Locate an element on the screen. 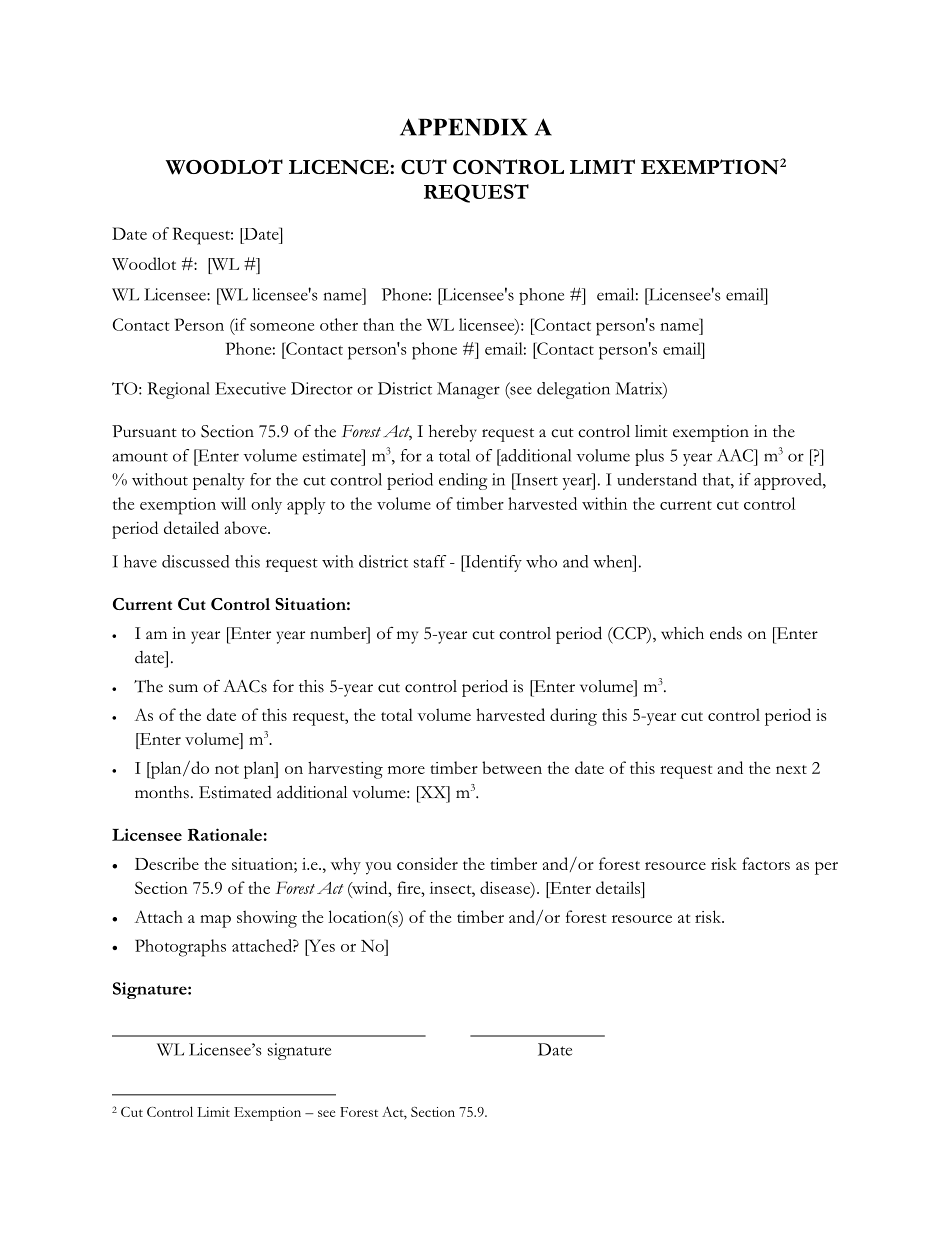  APPENDIX is located at coordinates (464, 127).
